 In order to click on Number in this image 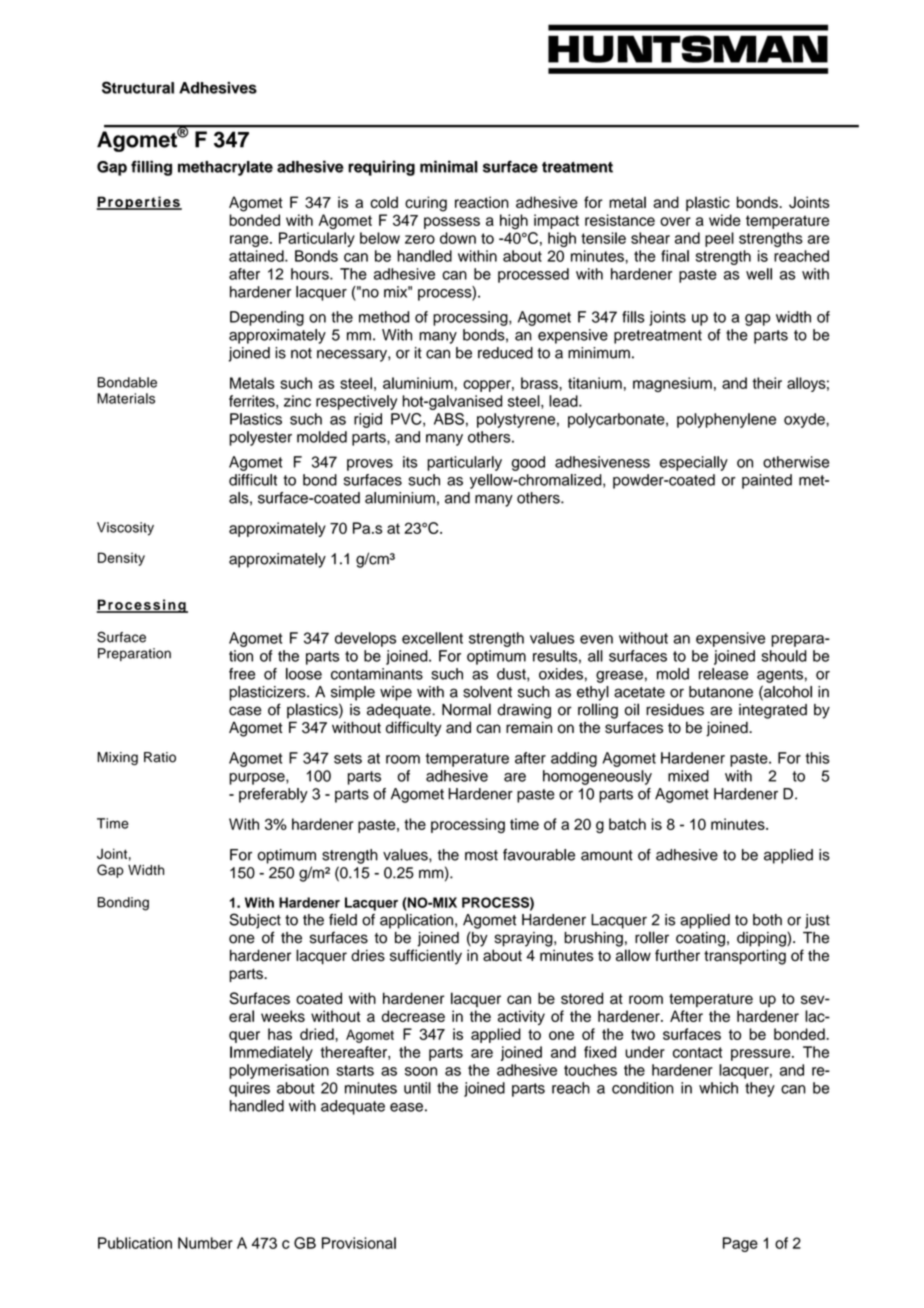, I will do `click(205, 1243)`.
